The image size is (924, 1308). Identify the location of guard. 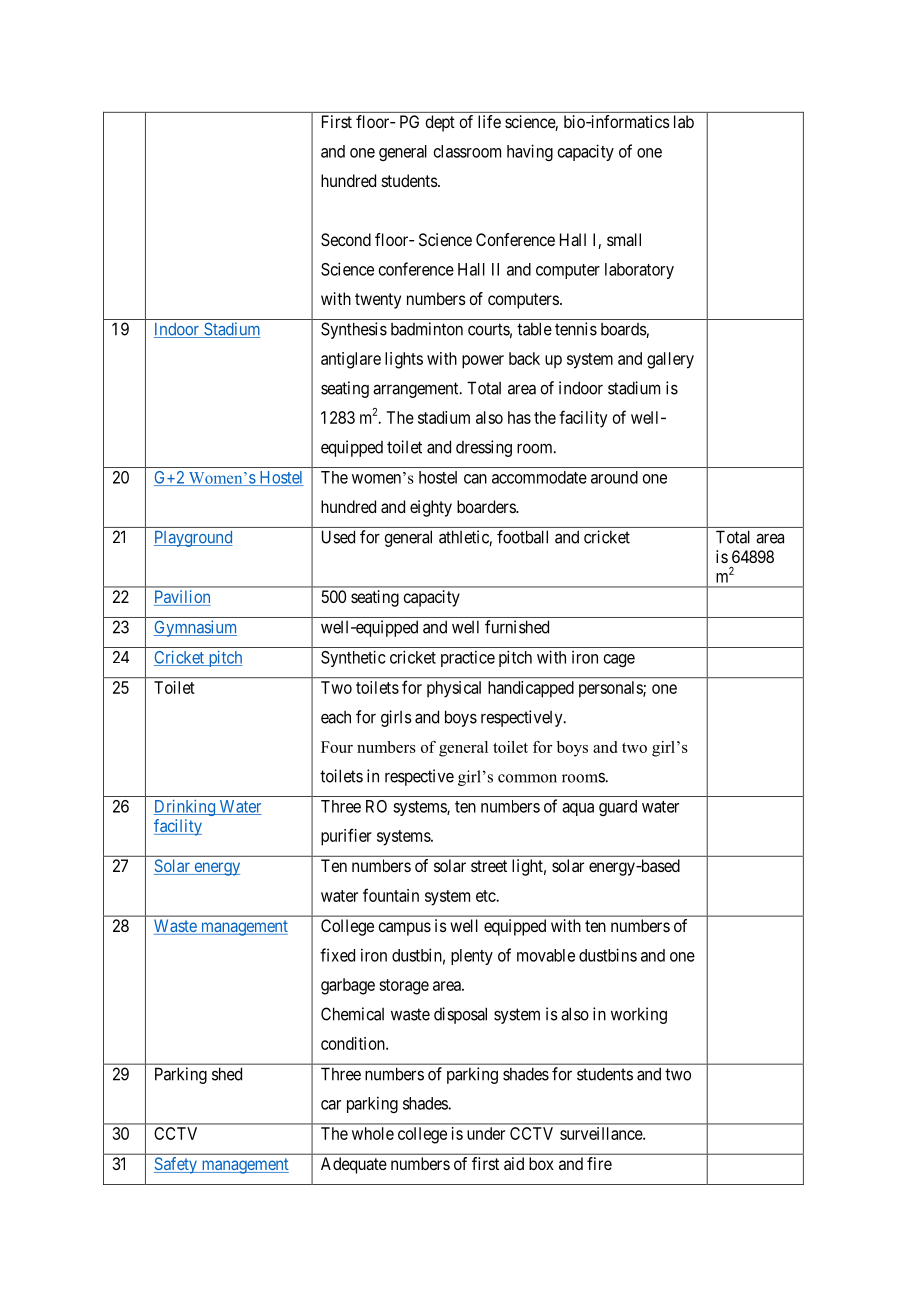
(618, 808).
